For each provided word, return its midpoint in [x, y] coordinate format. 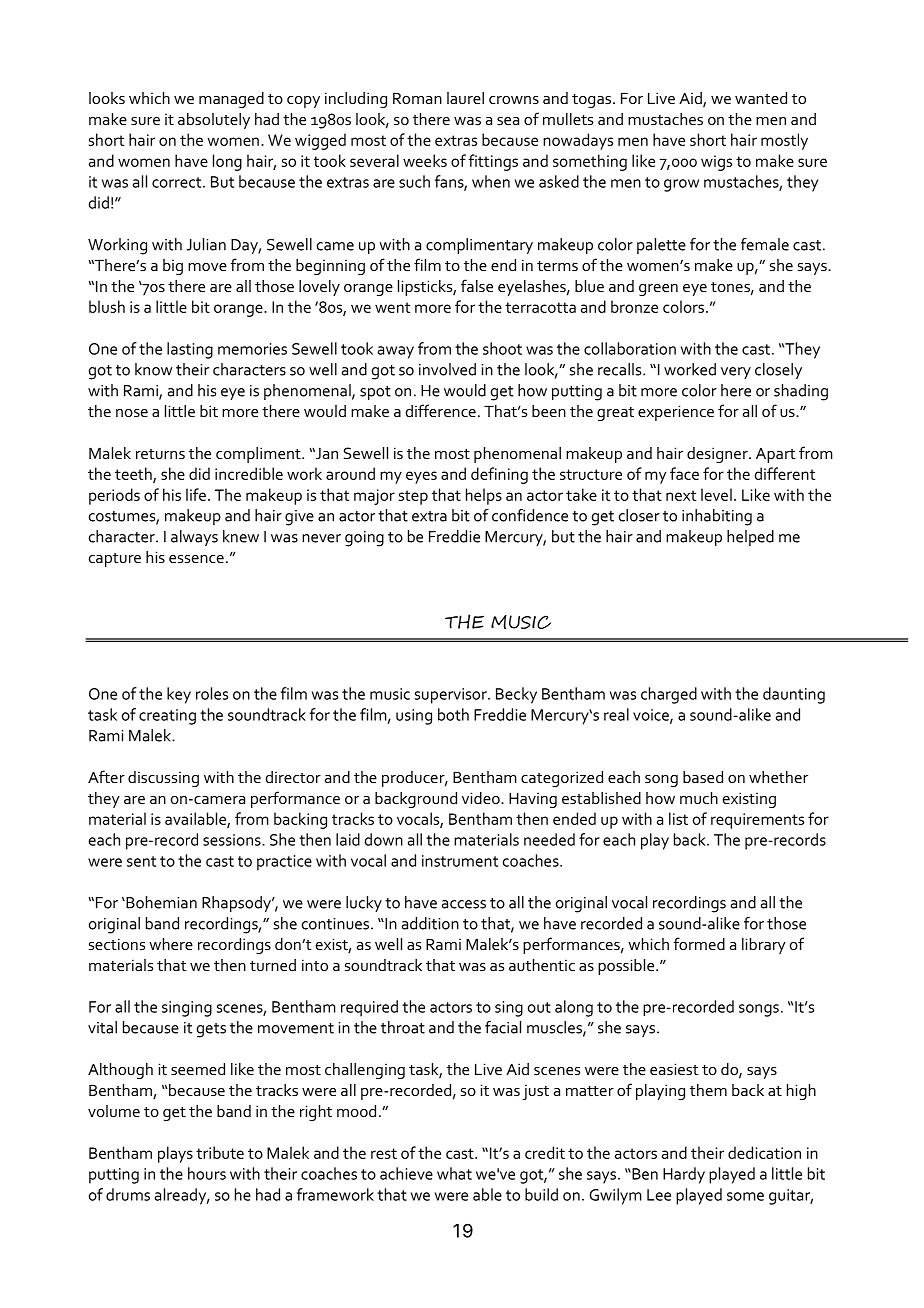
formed [699, 943]
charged [669, 695]
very [736, 373]
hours [207, 1173]
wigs [716, 163]
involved [447, 369]
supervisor [452, 696]
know [153, 369]
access [464, 904]
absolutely [214, 121]
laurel [465, 98]
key [179, 695]
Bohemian [160, 902]
